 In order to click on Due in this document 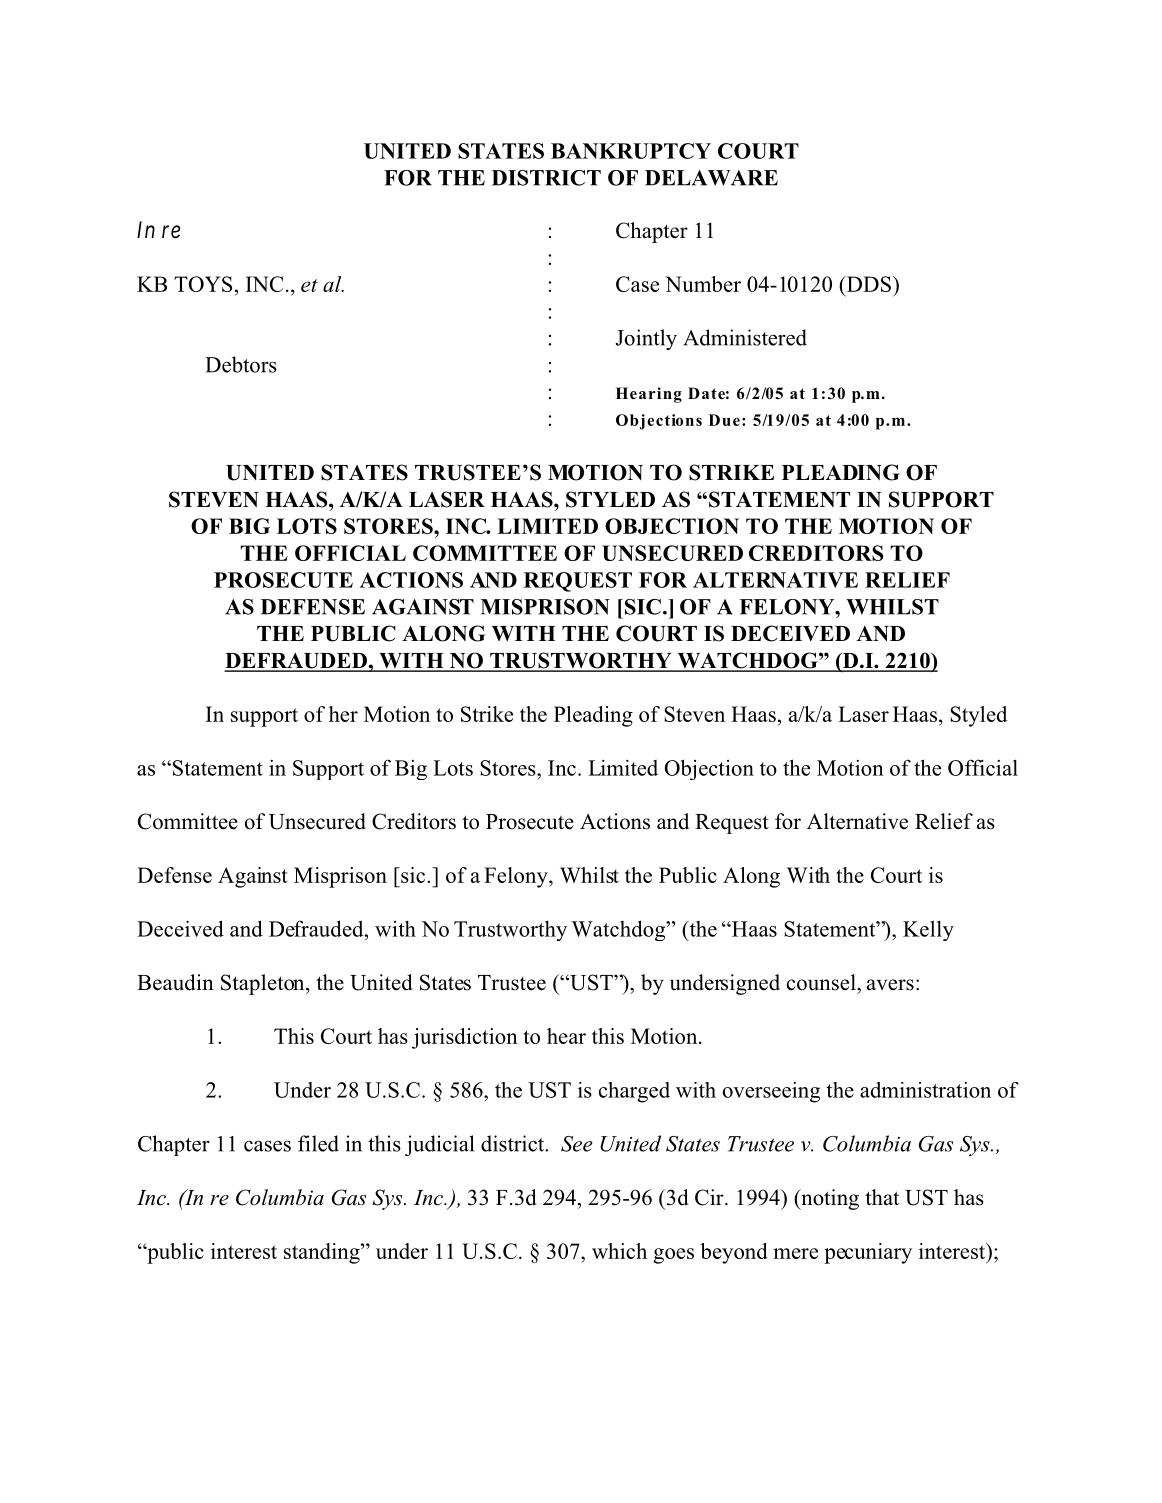, I will do `click(724, 420)`.
